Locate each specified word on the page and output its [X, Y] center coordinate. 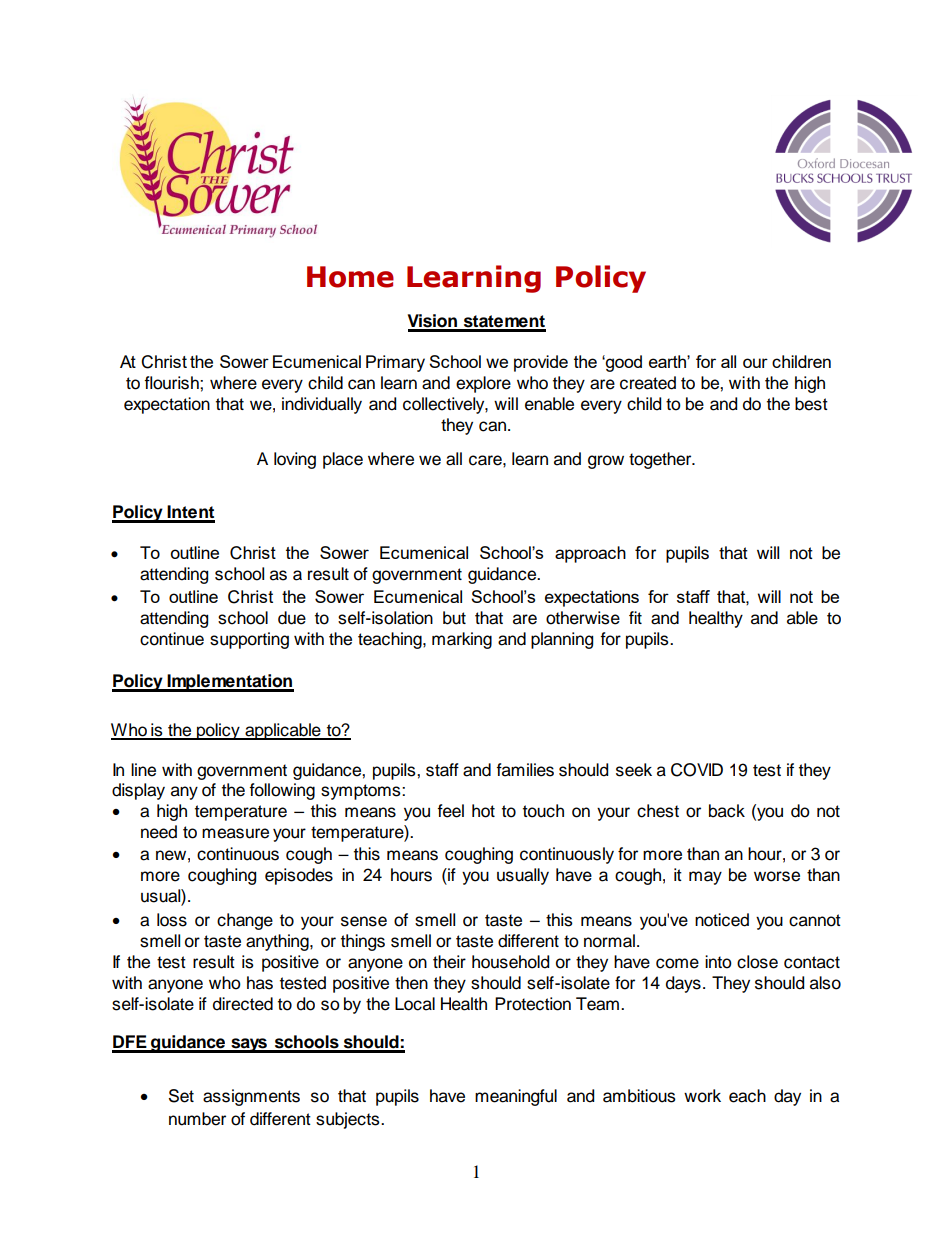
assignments [251, 1097]
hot [483, 811]
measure [235, 833]
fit [635, 617]
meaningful [516, 1097]
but [454, 618]
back [727, 811]
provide [541, 363]
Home [350, 277]
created [648, 383]
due [292, 618]
